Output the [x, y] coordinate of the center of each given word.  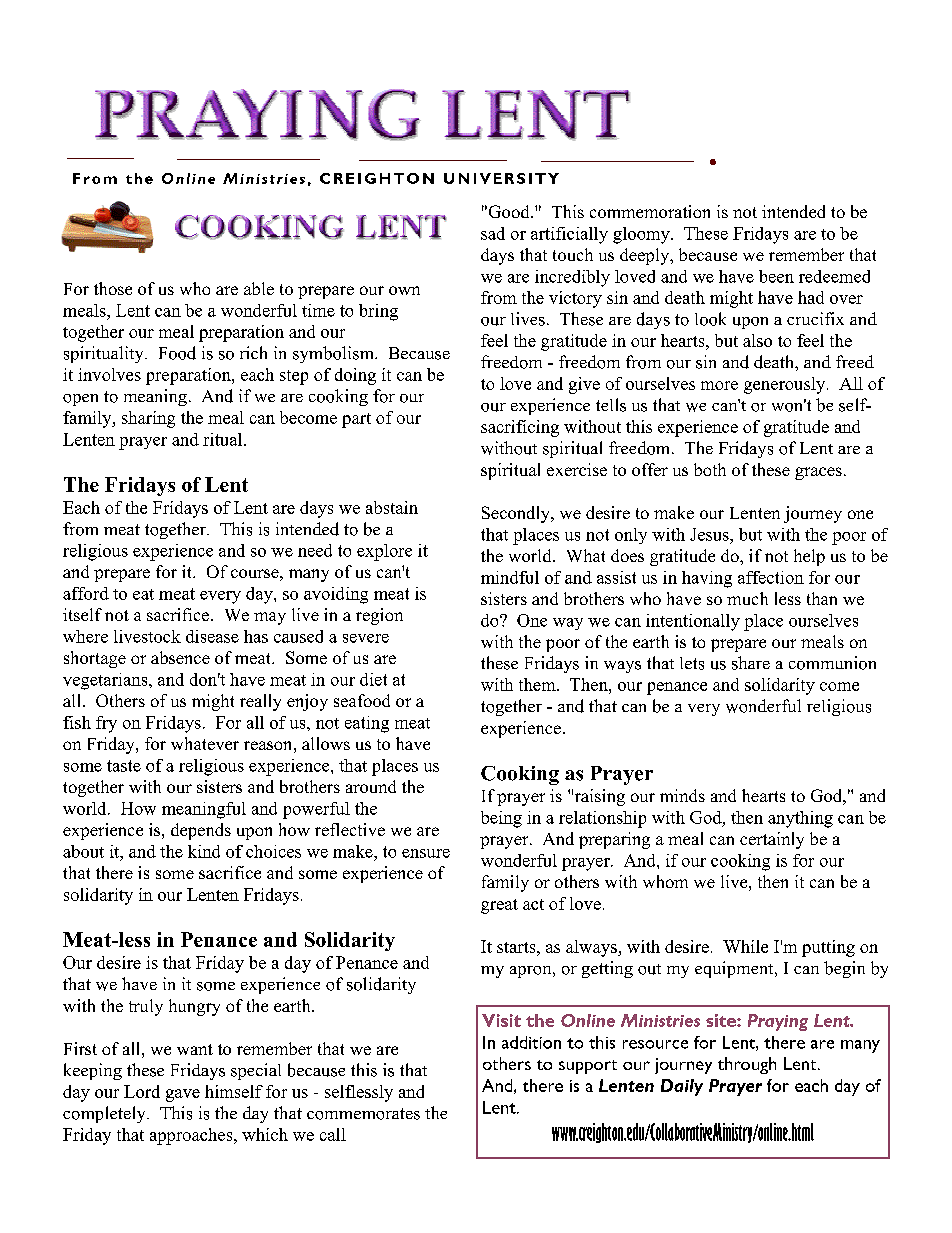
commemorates [363, 1114]
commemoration [650, 211]
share [751, 663]
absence [180, 657]
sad [493, 233]
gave [183, 1095]
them [538, 684]
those [113, 288]
